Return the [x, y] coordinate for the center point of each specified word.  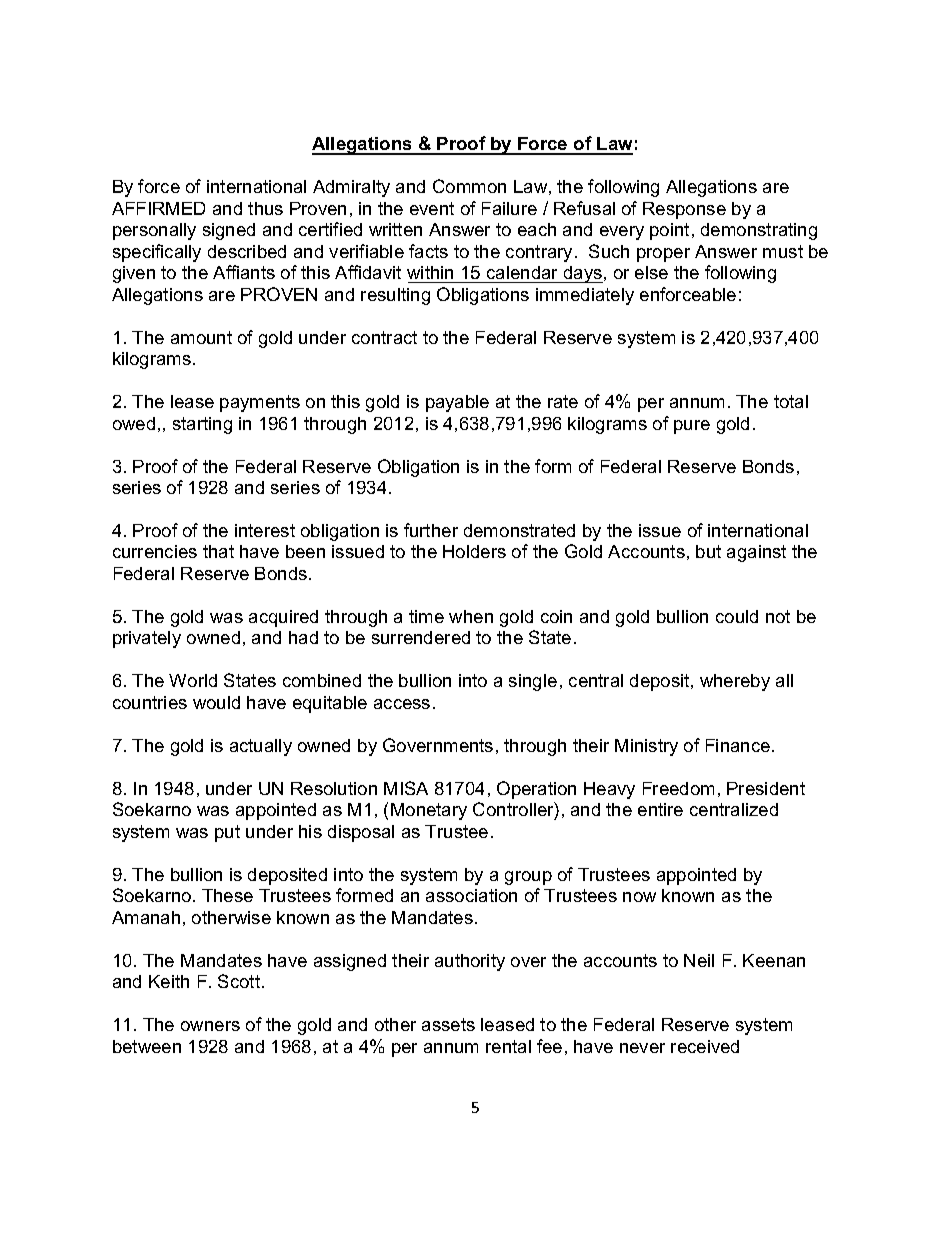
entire [660, 809]
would [216, 702]
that [218, 551]
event [432, 208]
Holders [474, 551]
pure [692, 427]
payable [457, 403]
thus [265, 208]
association [471, 895]
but [708, 551]
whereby [735, 682]
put [227, 833]
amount [201, 337]
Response [684, 210]
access [402, 704]
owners [210, 1026]
